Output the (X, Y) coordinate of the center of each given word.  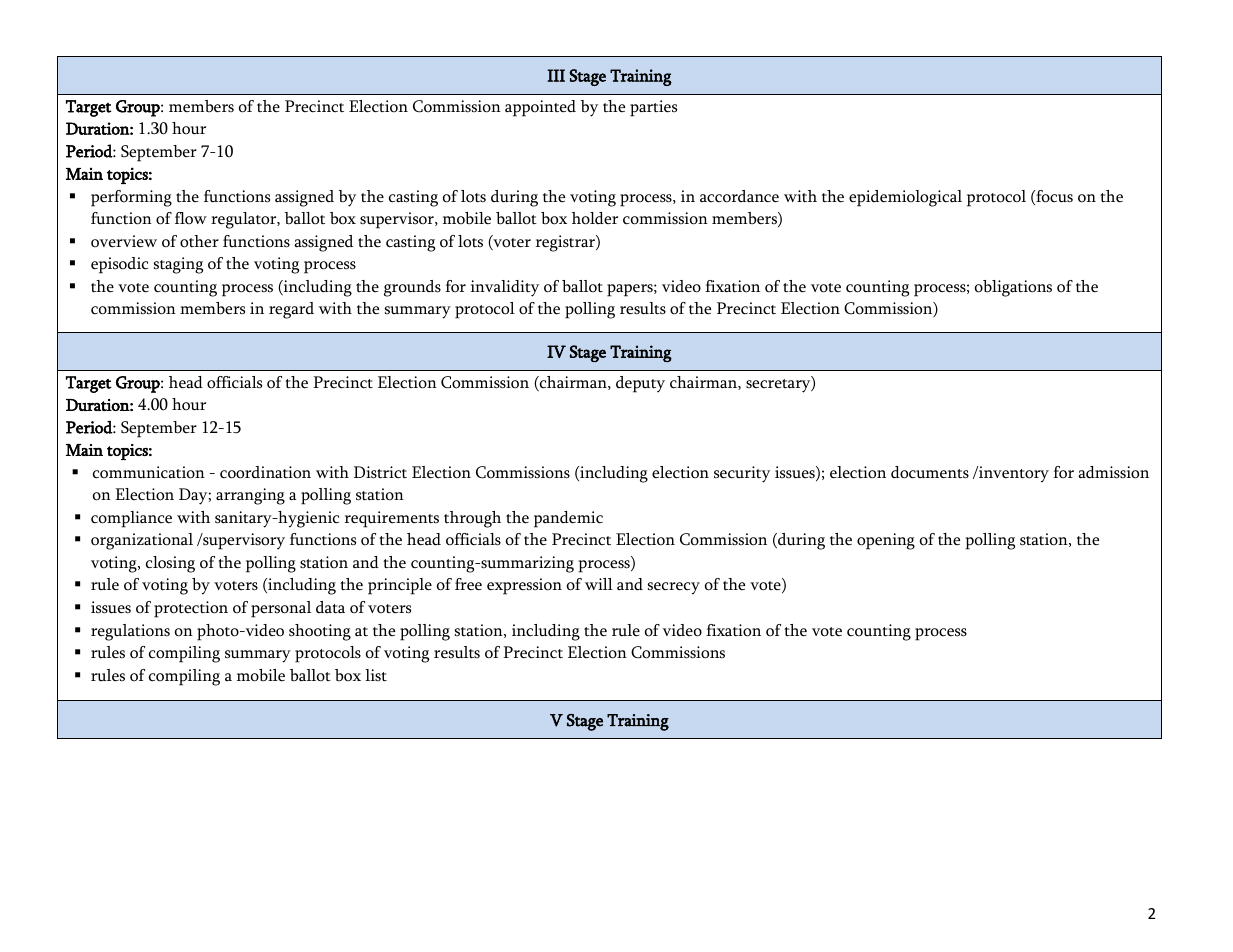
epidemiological (905, 198)
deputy (640, 384)
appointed (540, 108)
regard (291, 310)
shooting (320, 632)
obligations (1013, 288)
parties (653, 108)
